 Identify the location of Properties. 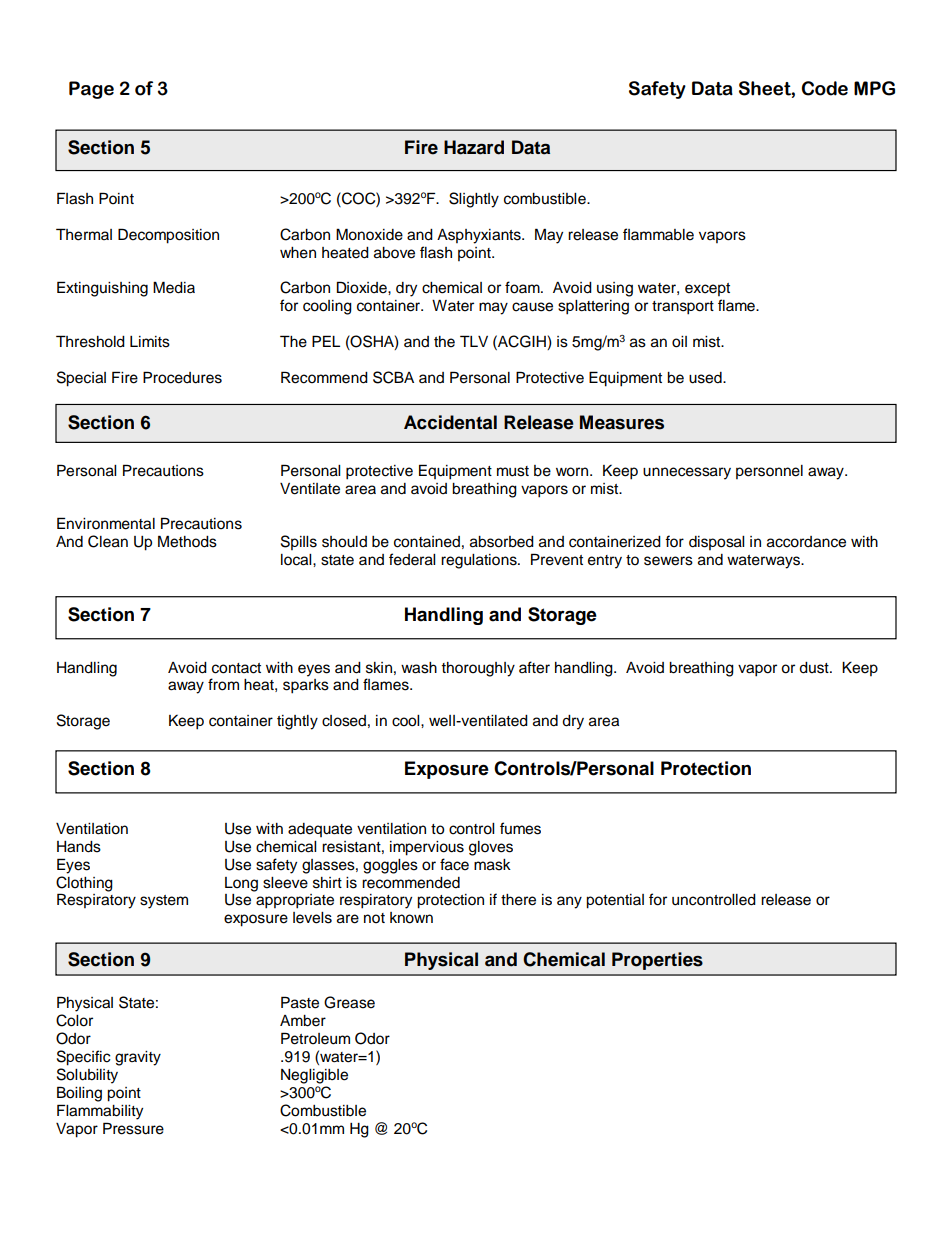
(657, 961).
